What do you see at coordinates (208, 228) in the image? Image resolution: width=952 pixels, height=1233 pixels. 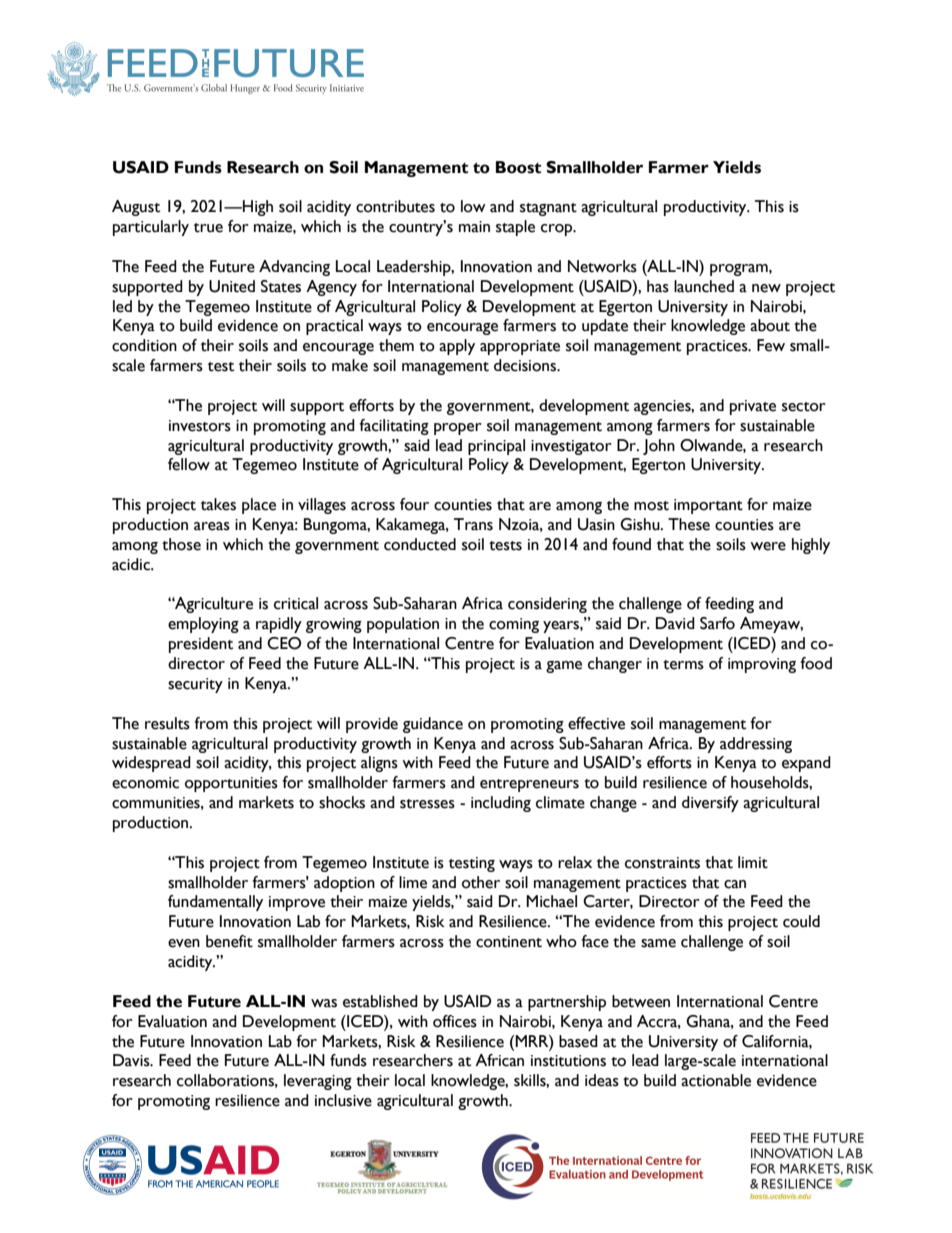 I see `true` at bounding box center [208, 228].
